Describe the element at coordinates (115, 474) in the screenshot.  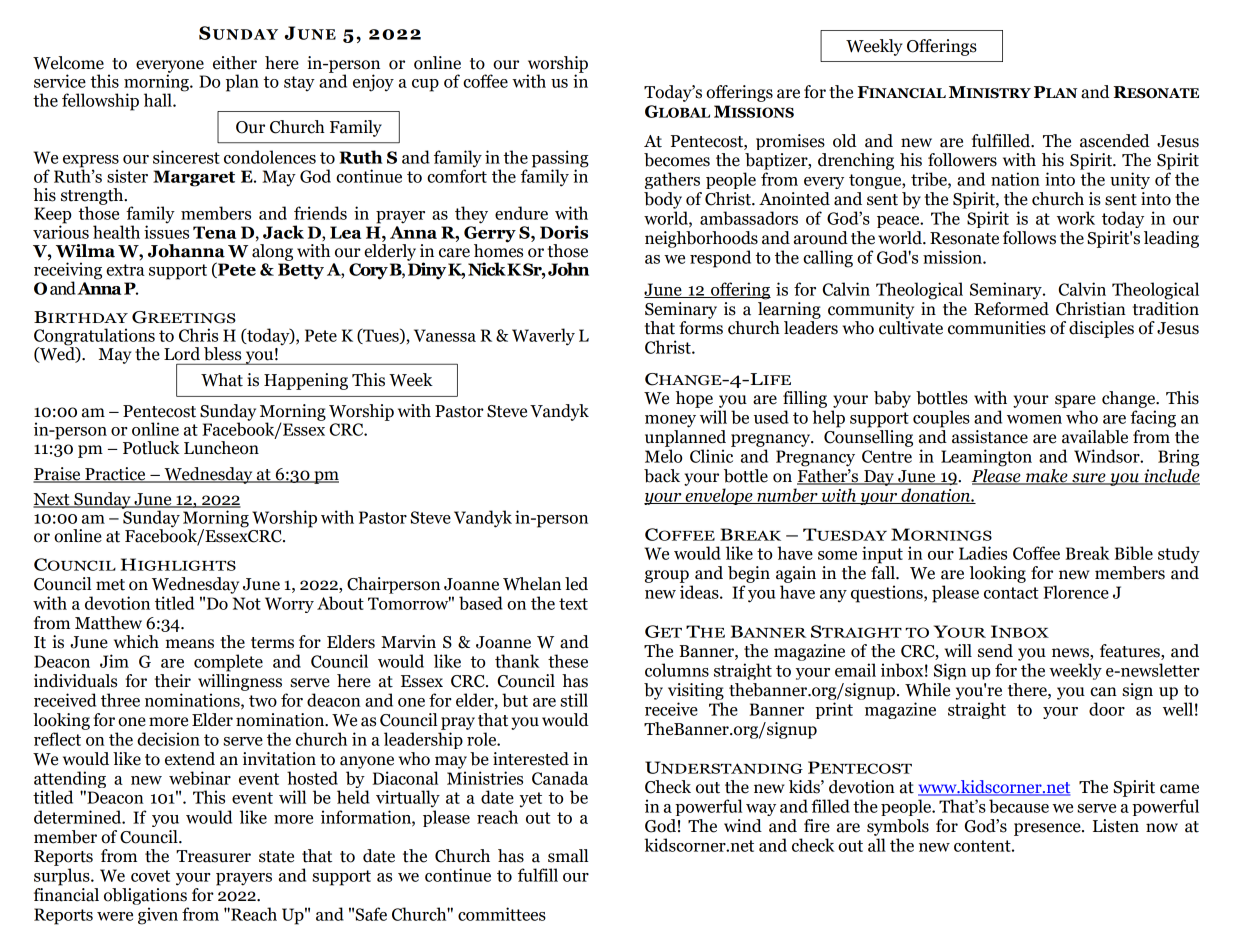
I see `Practice` at that location.
